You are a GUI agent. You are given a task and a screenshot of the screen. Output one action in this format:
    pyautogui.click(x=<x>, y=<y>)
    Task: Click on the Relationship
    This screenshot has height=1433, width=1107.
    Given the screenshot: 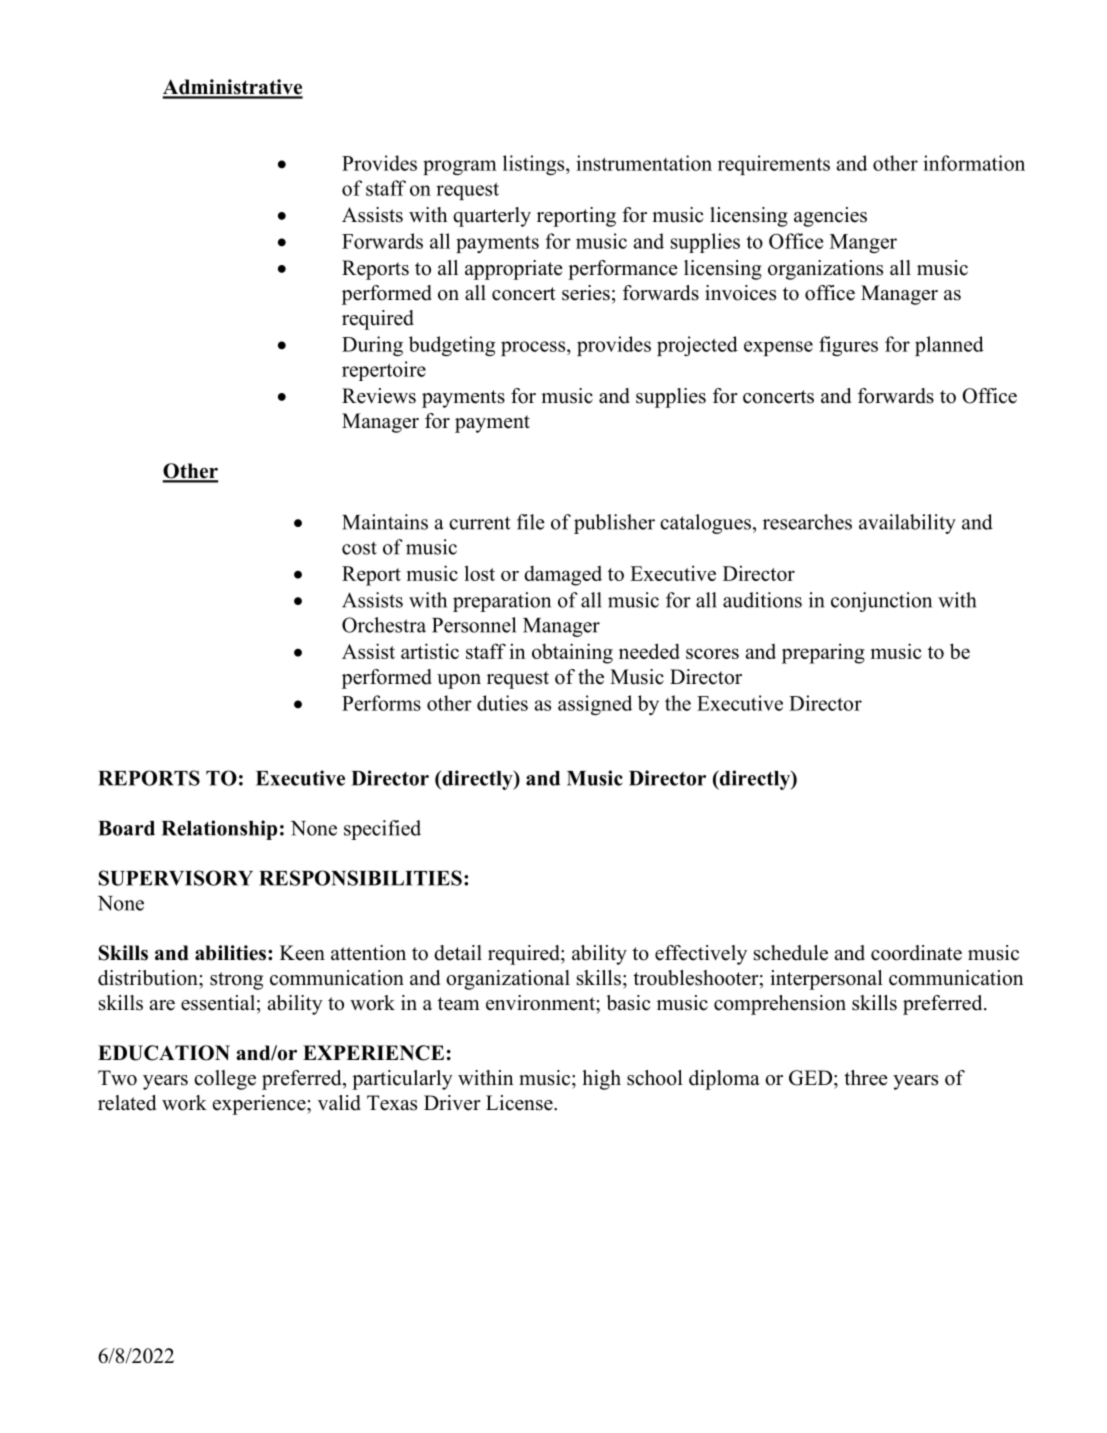 What is the action you would take?
    pyautogui.click(x=219, y=830)
